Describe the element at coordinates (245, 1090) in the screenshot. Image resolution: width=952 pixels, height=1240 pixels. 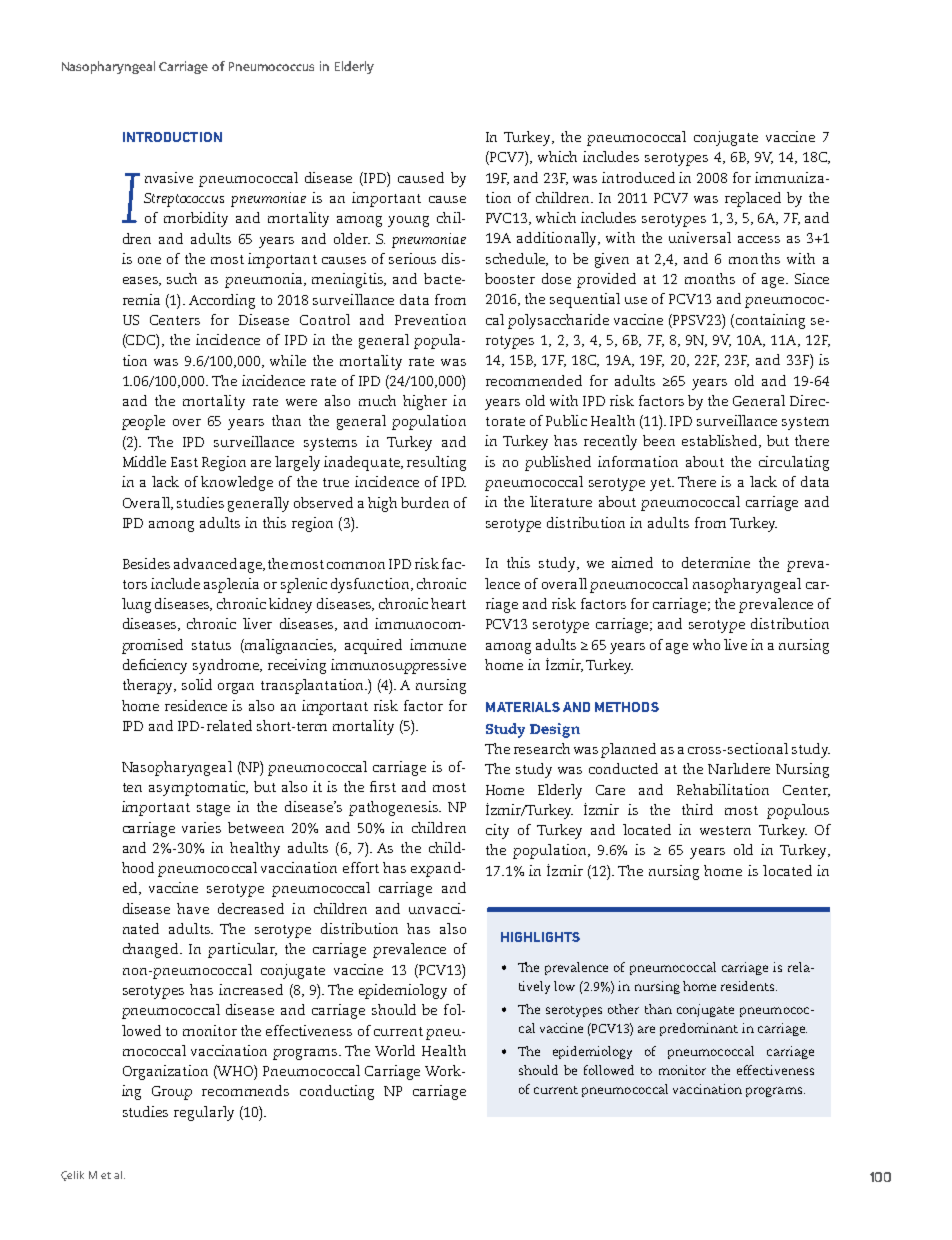
I see `recommends` at that location.
